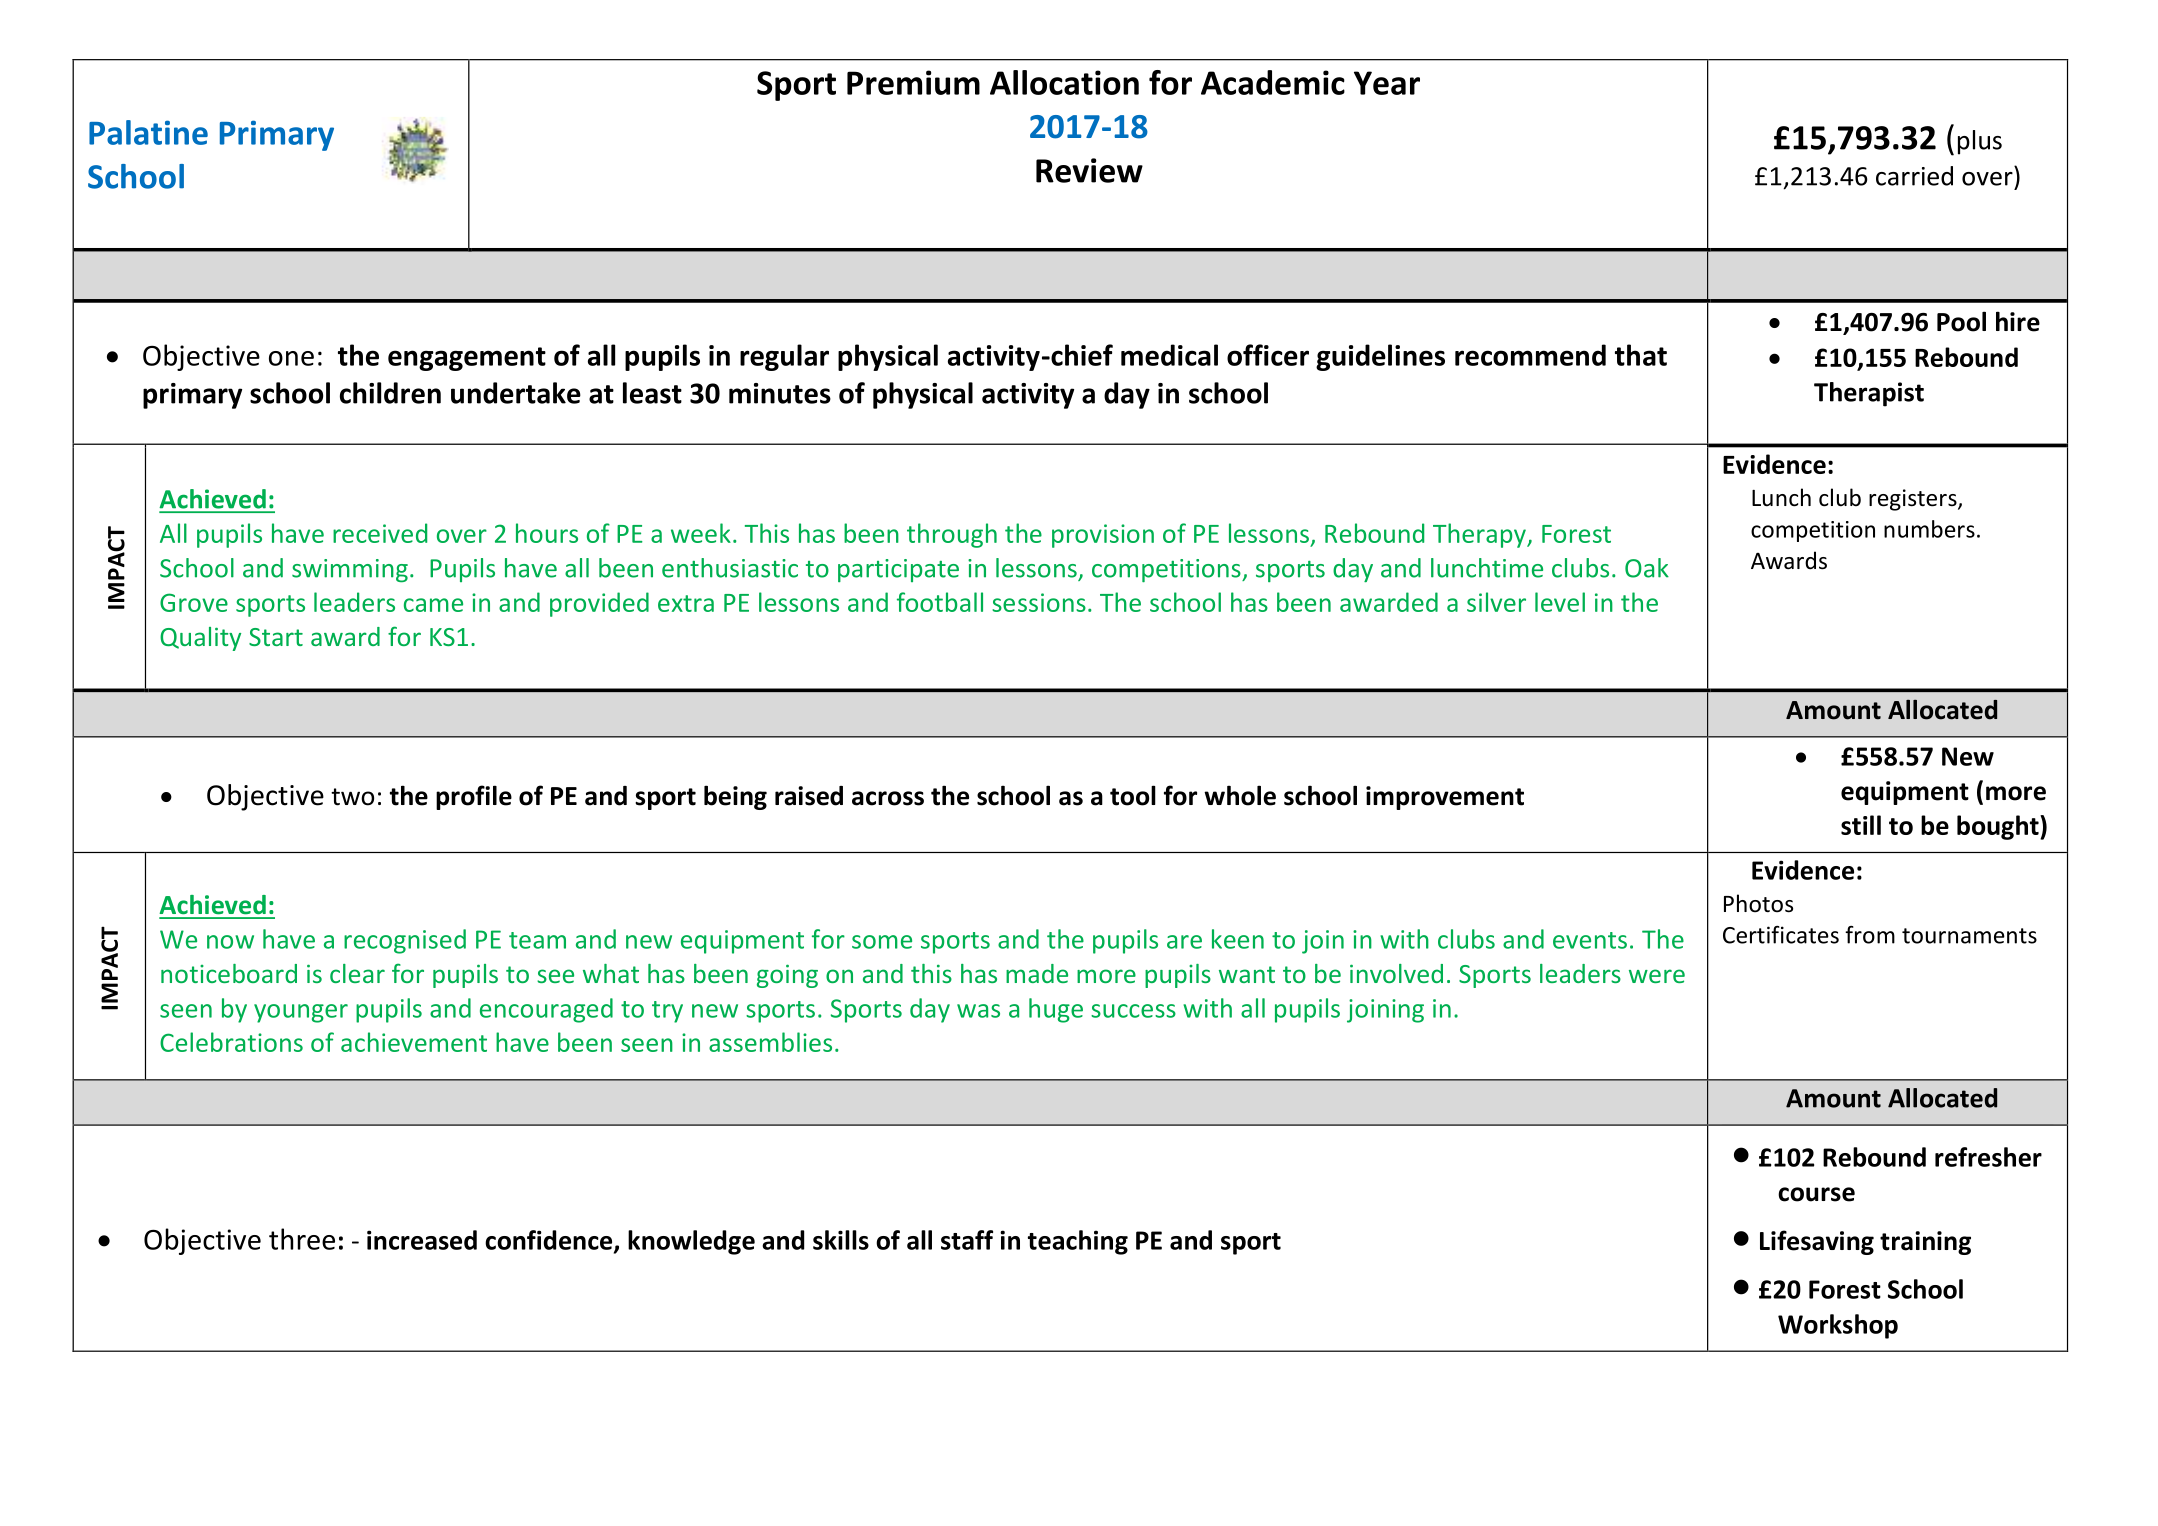 The image size is (2158, 1526). Describe the element at coordinates (1064, 82) in the document. I see `Allocation` at that location.
